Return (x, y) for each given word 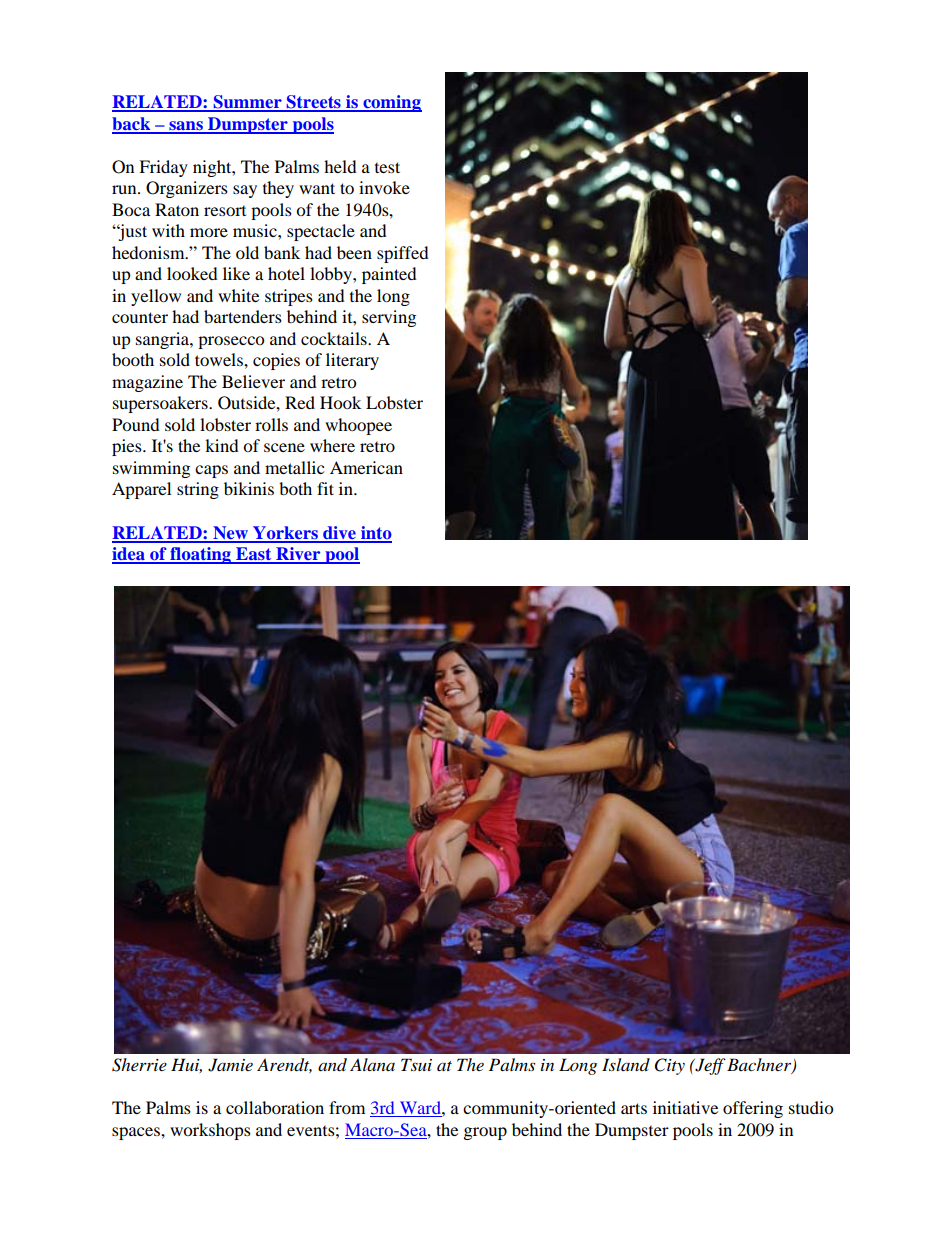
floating (200, 555)
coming (391, 103)
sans (186, 127)
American (366, 467)
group (485, 1133)
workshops (210, 1131)
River (298, 555)
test (387, 167)
